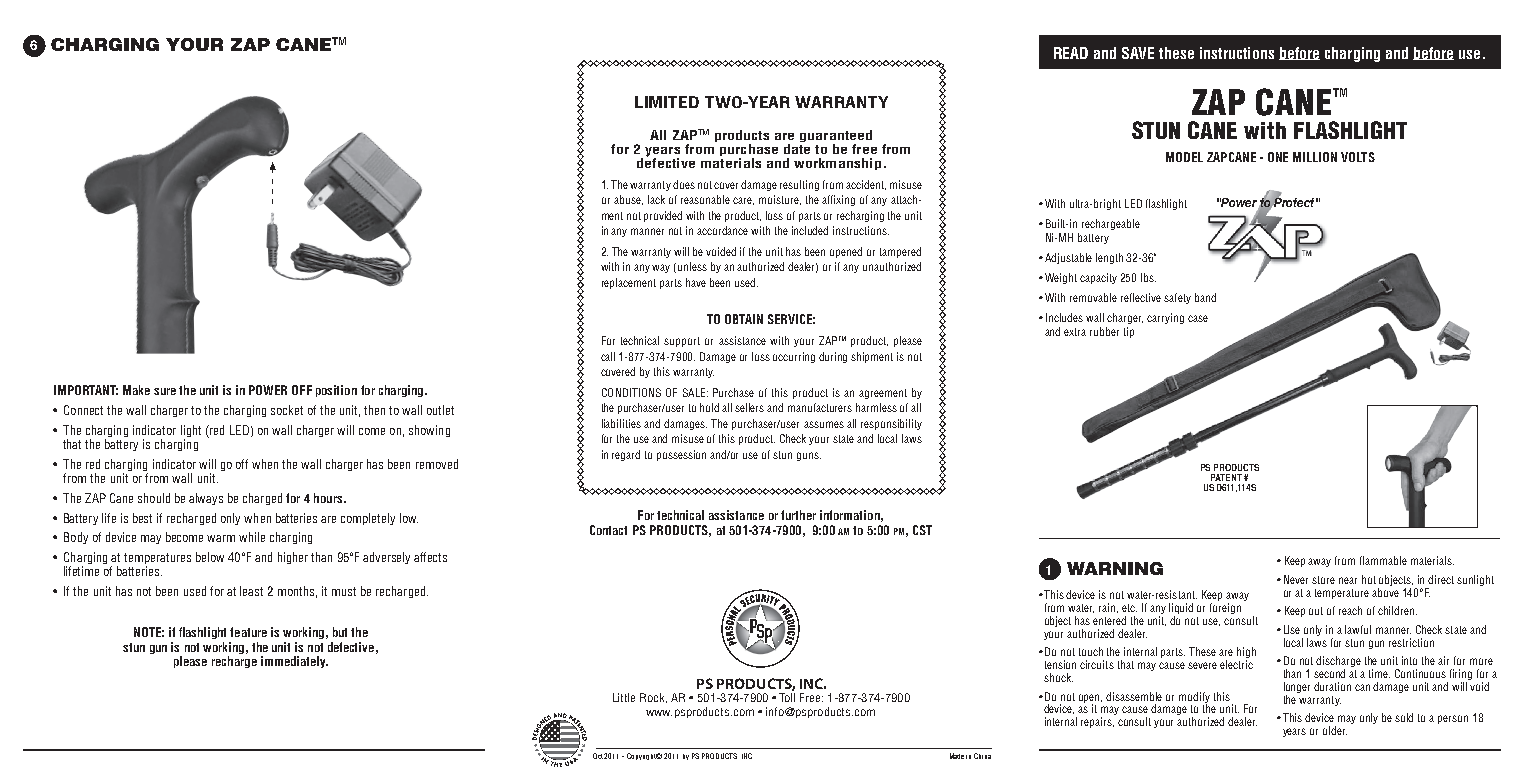 This screenshot has height=784, width=1524. I want to click on least, so click(251, 591).
